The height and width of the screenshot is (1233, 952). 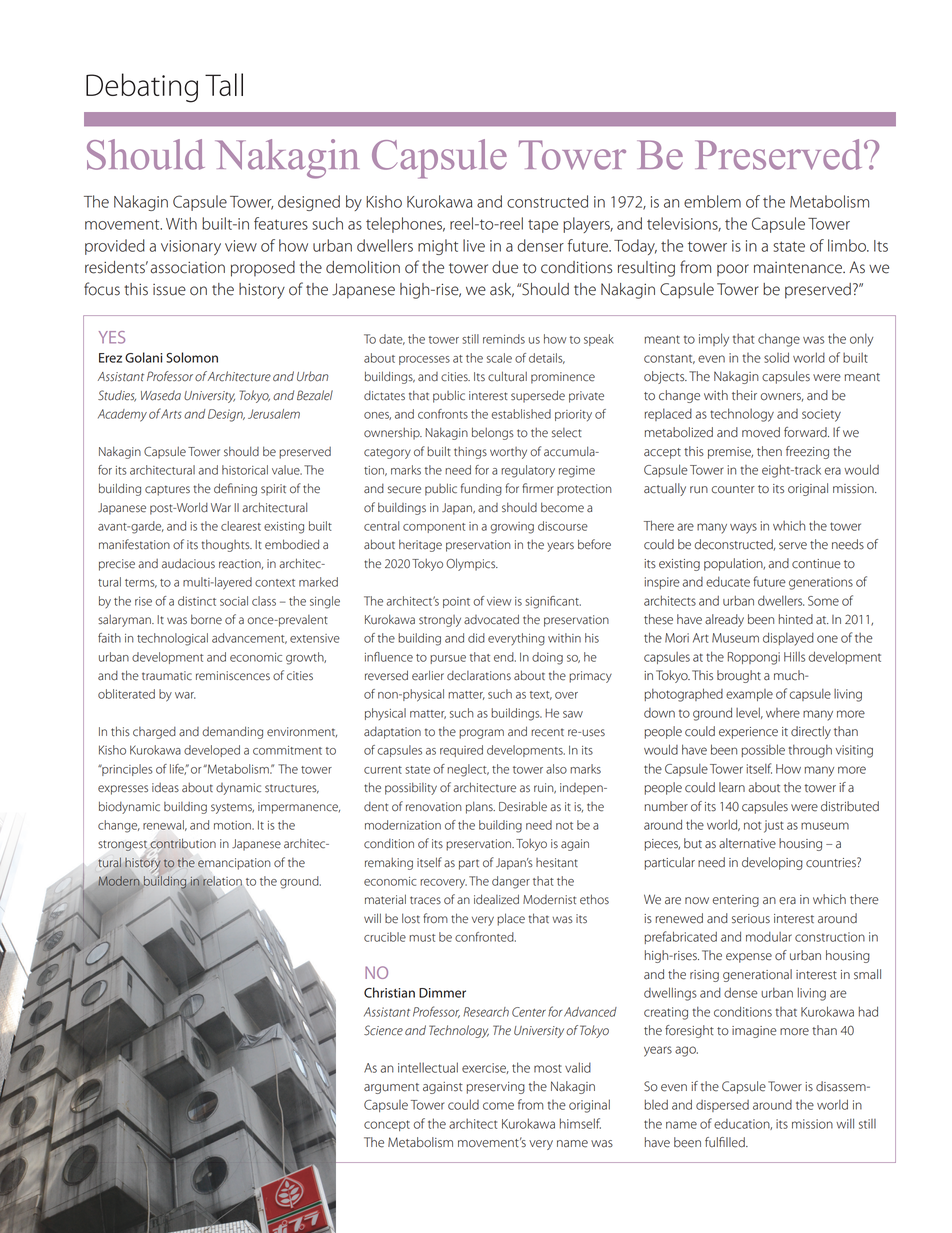 What do you see at coordinates (468, 770) in the screenshot?
I see `neglect` at bounding box center [468, 770].
